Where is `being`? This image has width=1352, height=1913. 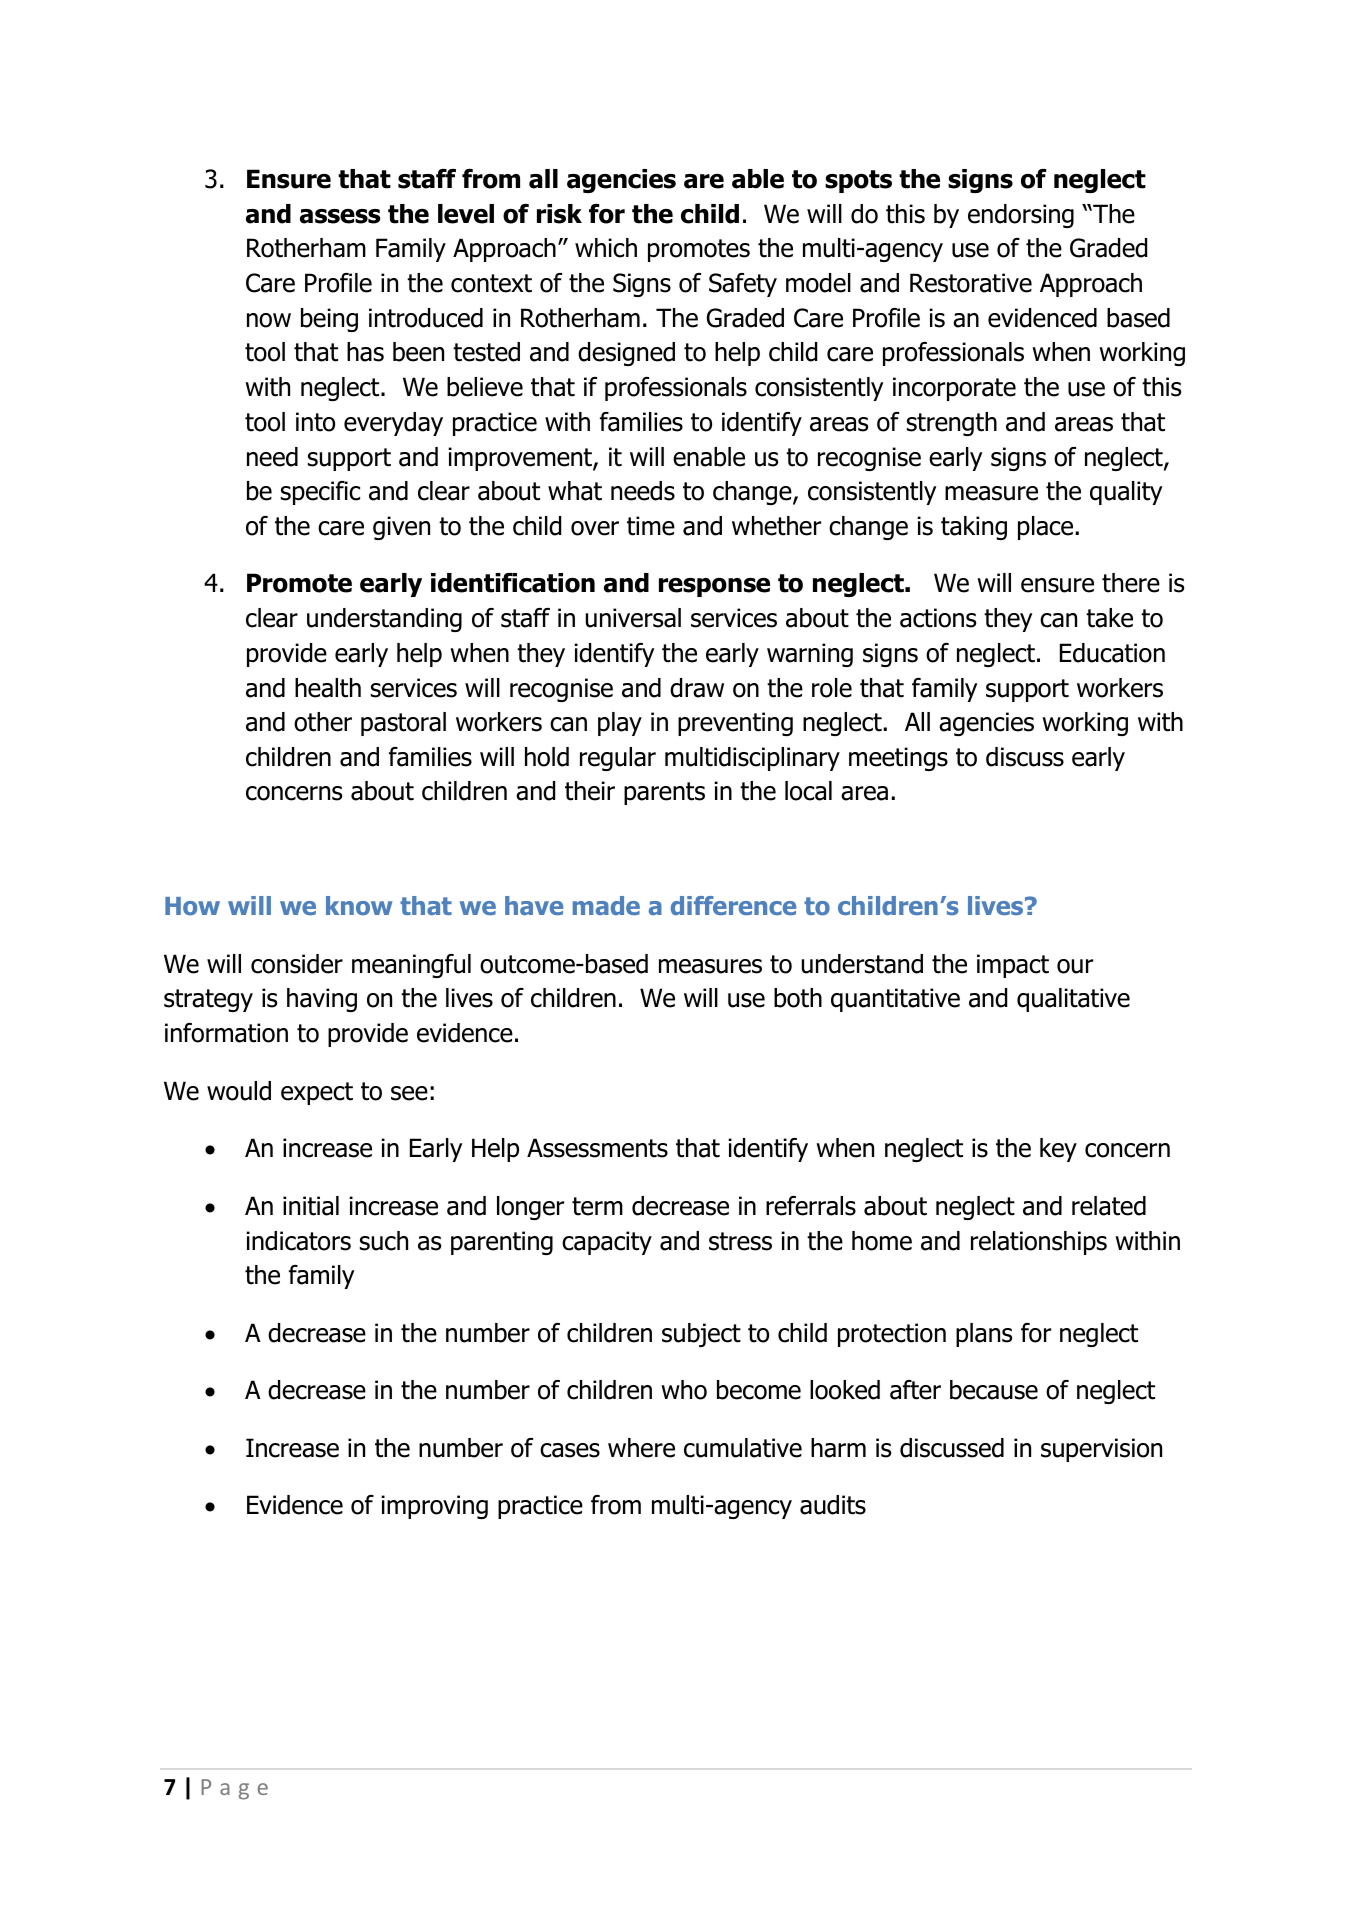
being is located at coordinates (329, 320).
